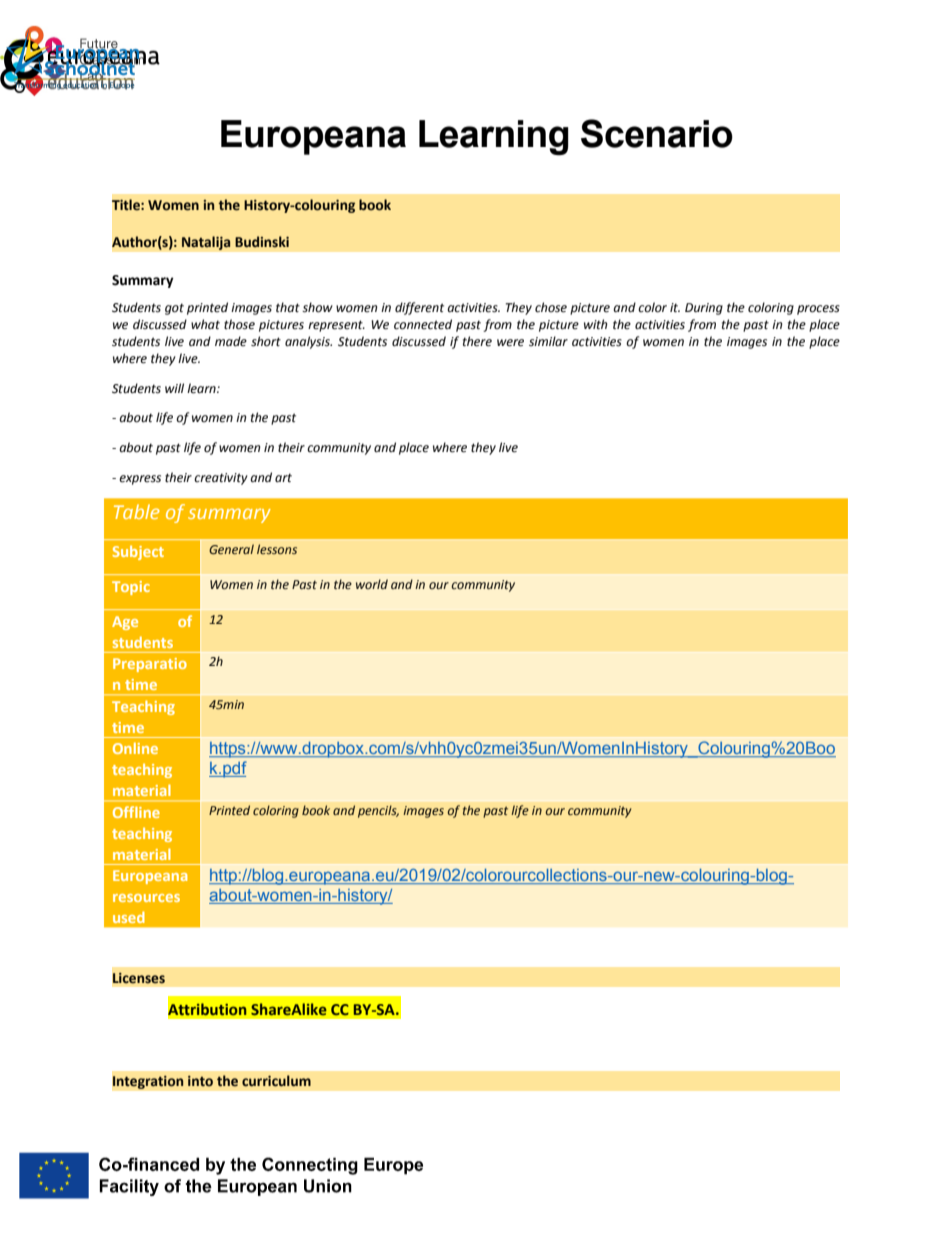 The width and height of the screenshot is (952, 1233). What do you see at coordinates (200, 1081) in the screenshot?
I see `into` at bounding box center [200, 1081].
